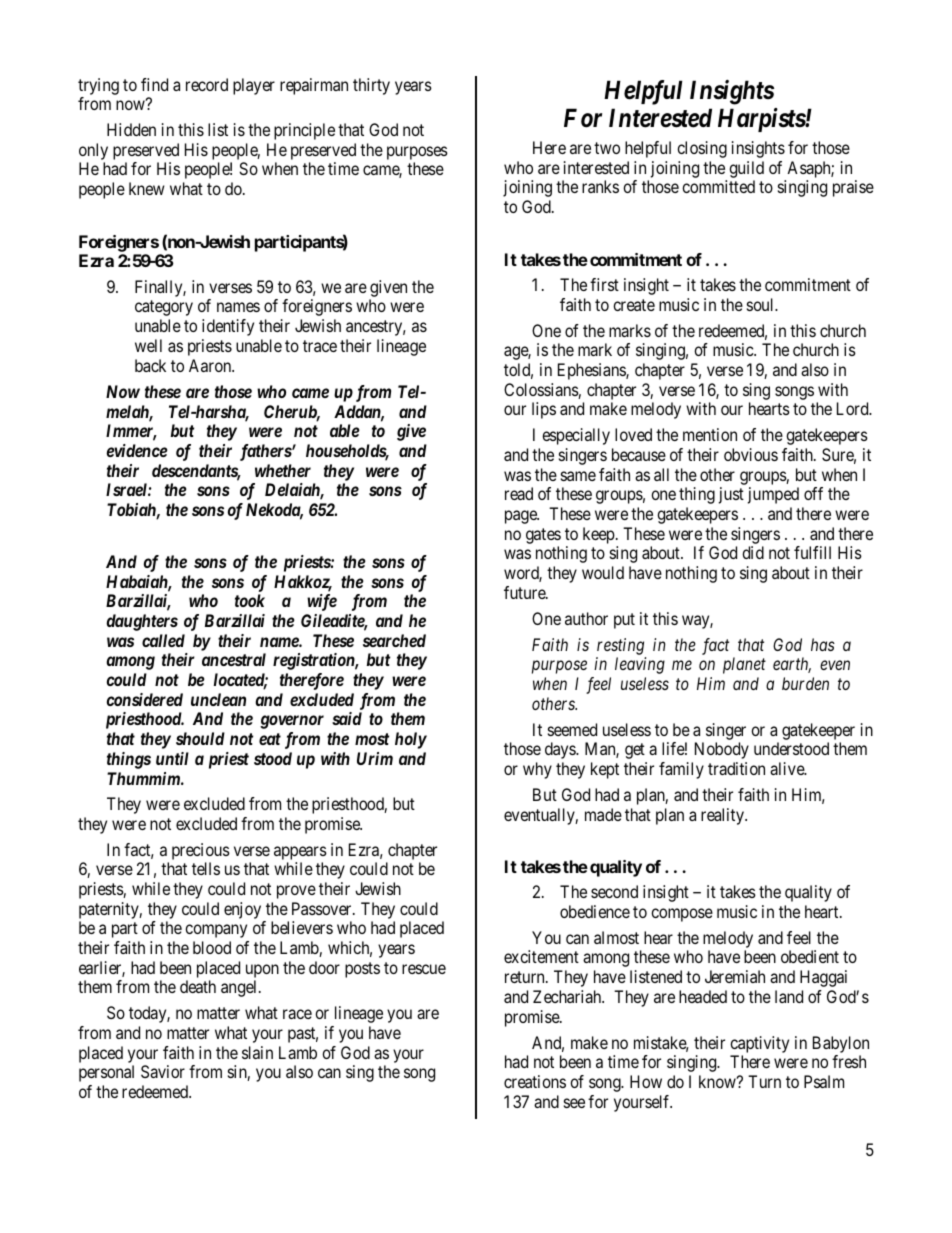 This image has height=1233, width=952. I want to click on did, so click(753, 552).
